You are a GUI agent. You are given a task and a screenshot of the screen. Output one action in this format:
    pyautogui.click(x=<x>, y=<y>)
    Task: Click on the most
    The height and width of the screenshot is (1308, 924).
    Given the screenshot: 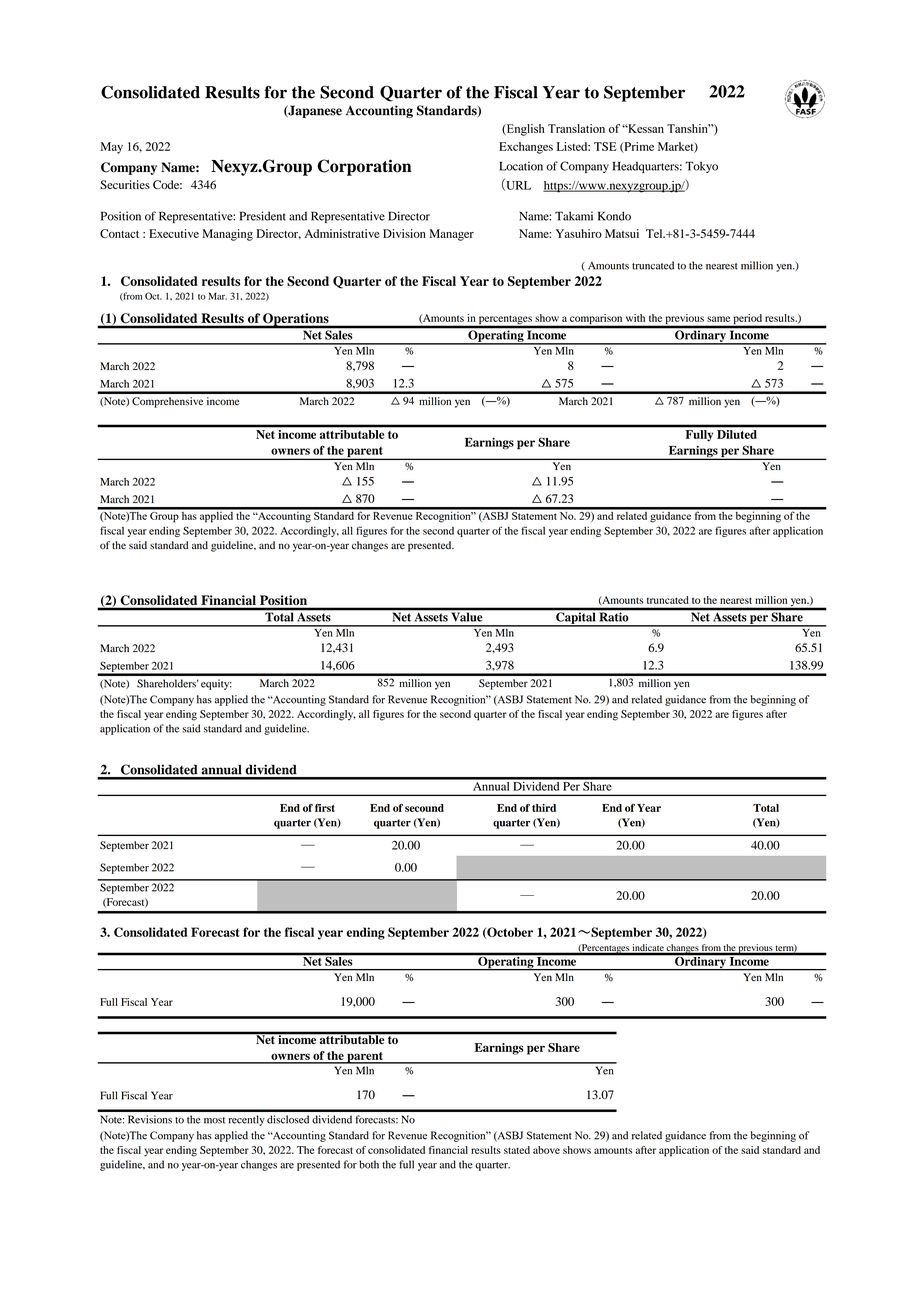 What is the action you would take?
    pyautogui.click(x=214, y=1120)
